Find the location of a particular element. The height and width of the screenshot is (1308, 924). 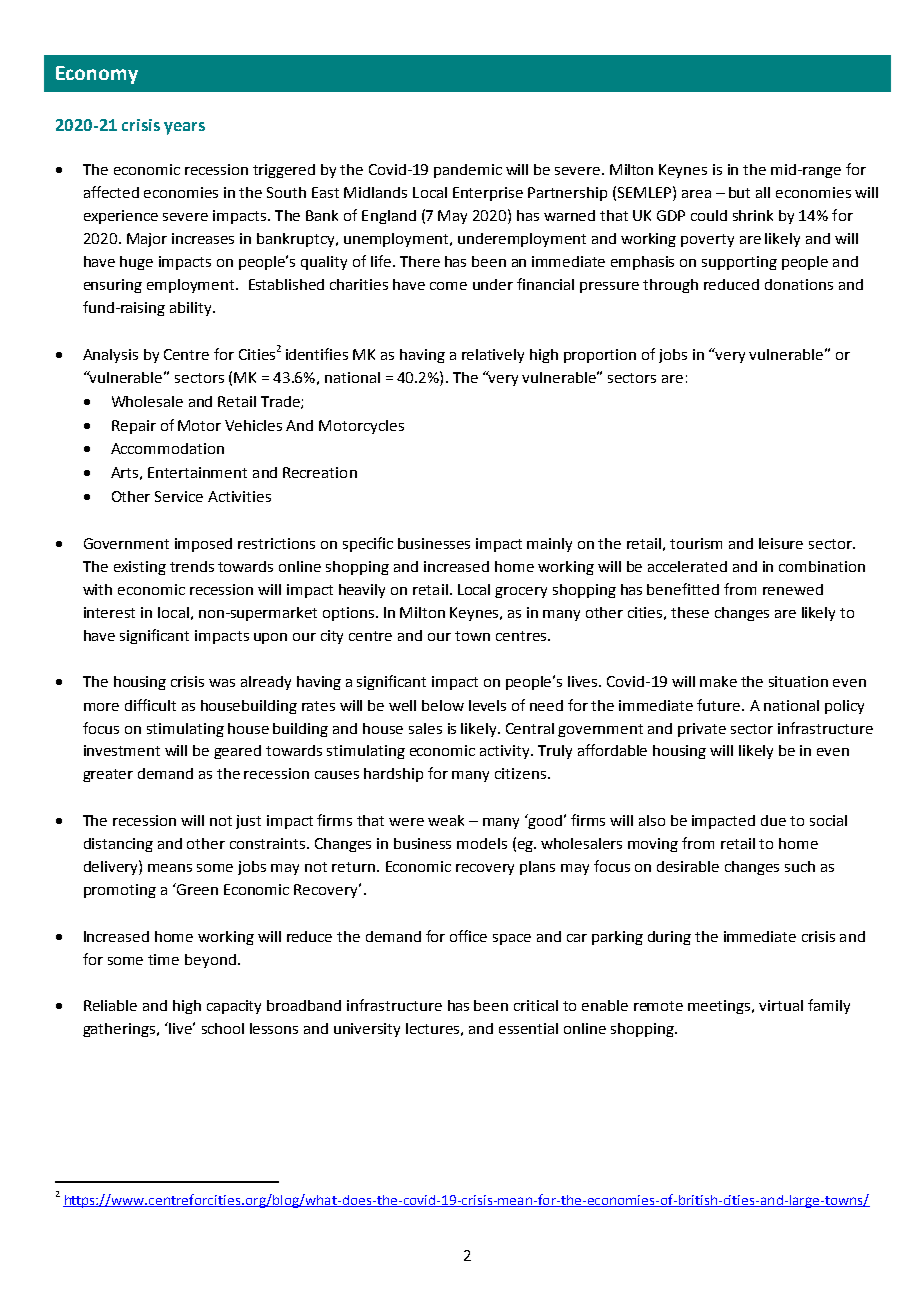

mainly is located at coordinates (549, 545).
